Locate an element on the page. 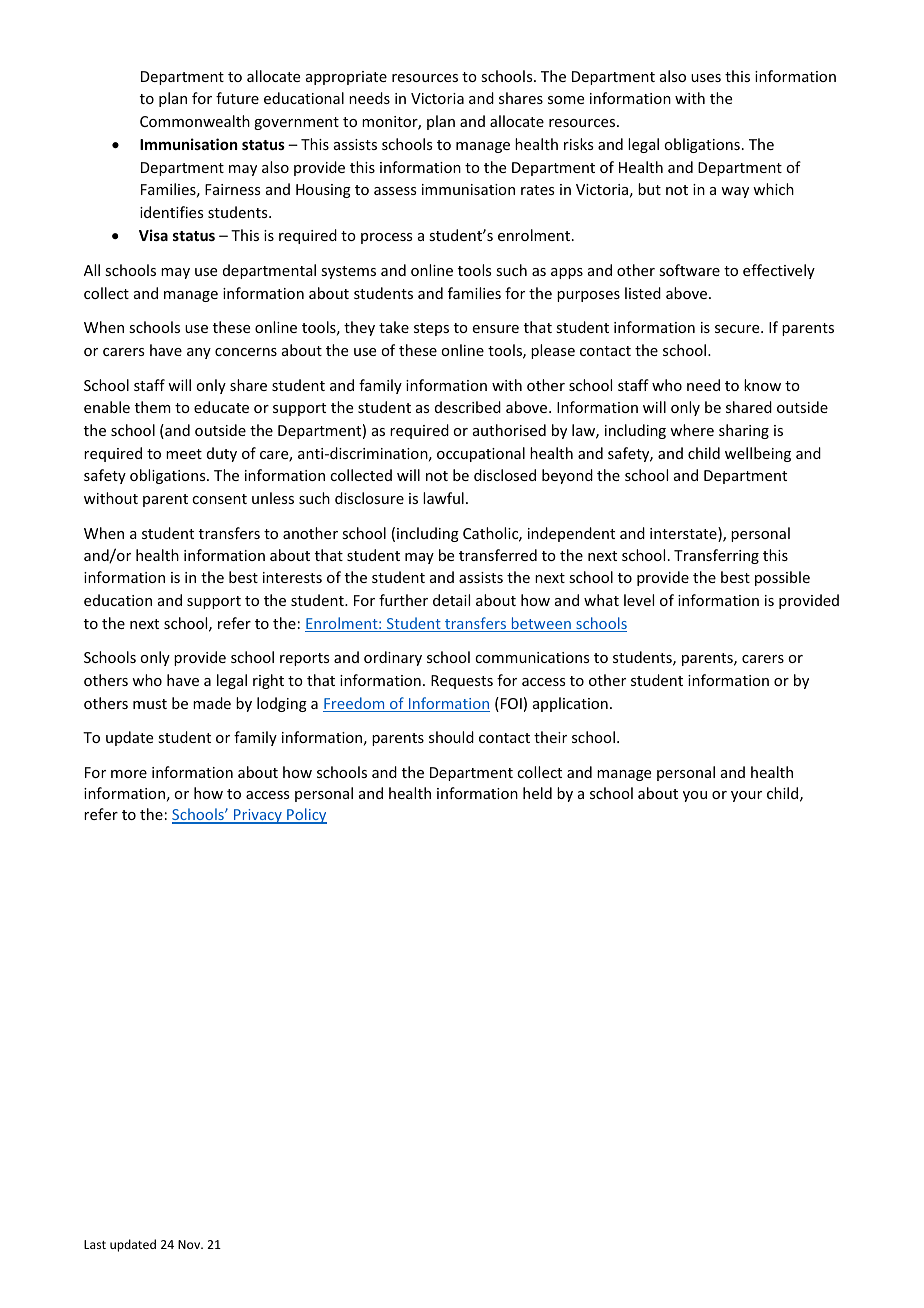 Image resolution: width=924 pixels, height=1308 pixels. Nov is located at coordinates (190, 1244).
